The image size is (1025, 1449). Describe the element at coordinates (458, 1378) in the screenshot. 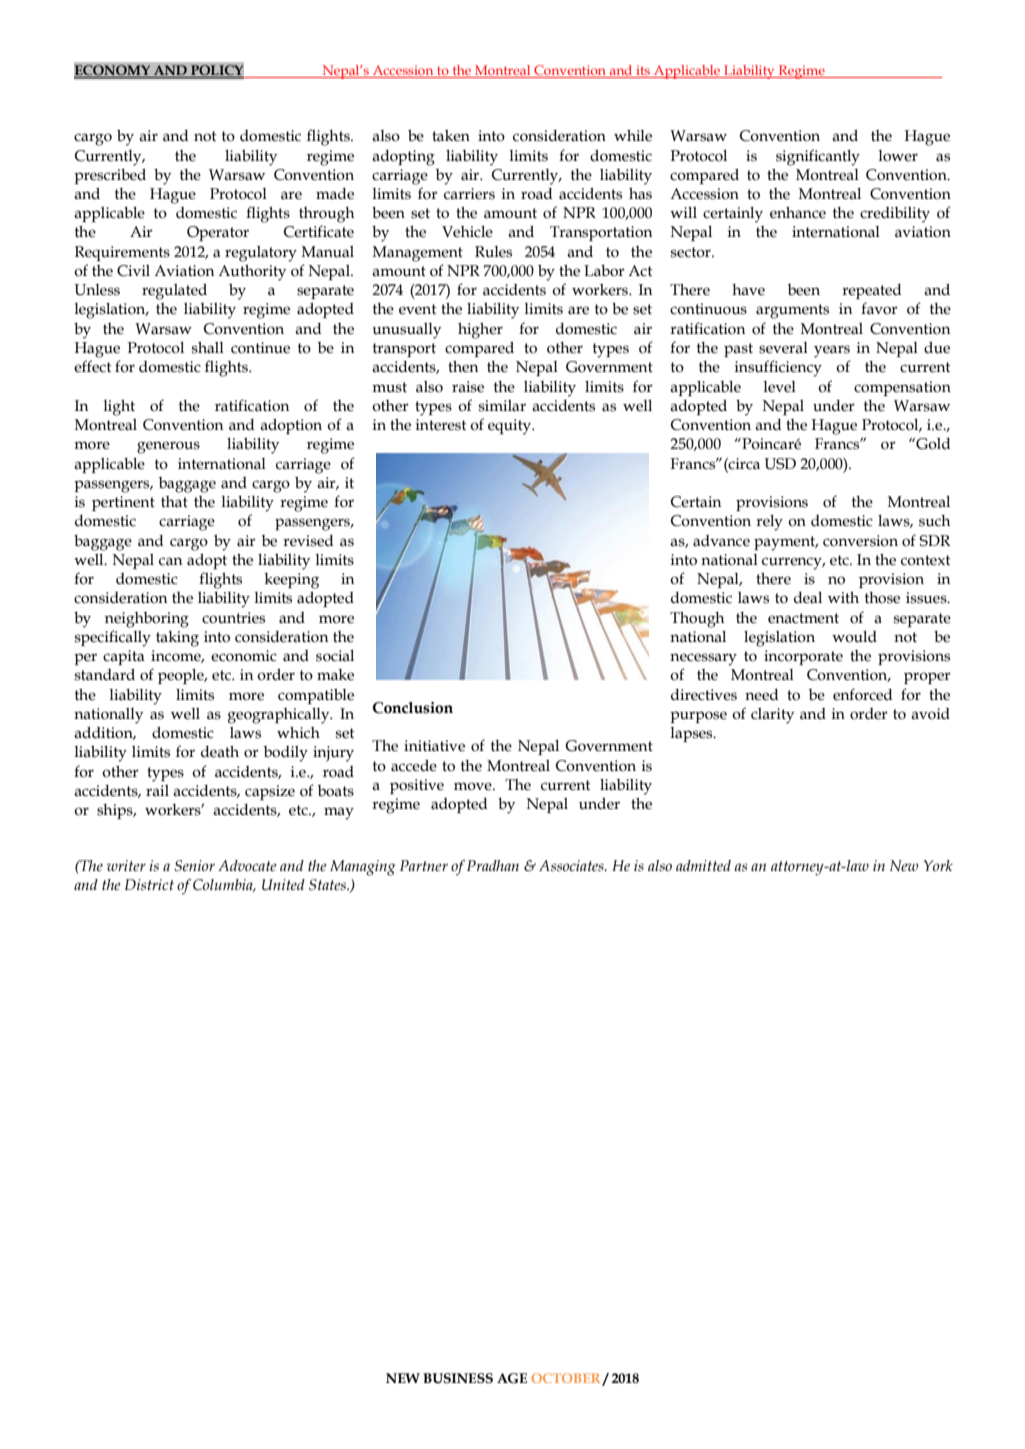

I see `BUSINESS` at that location.
